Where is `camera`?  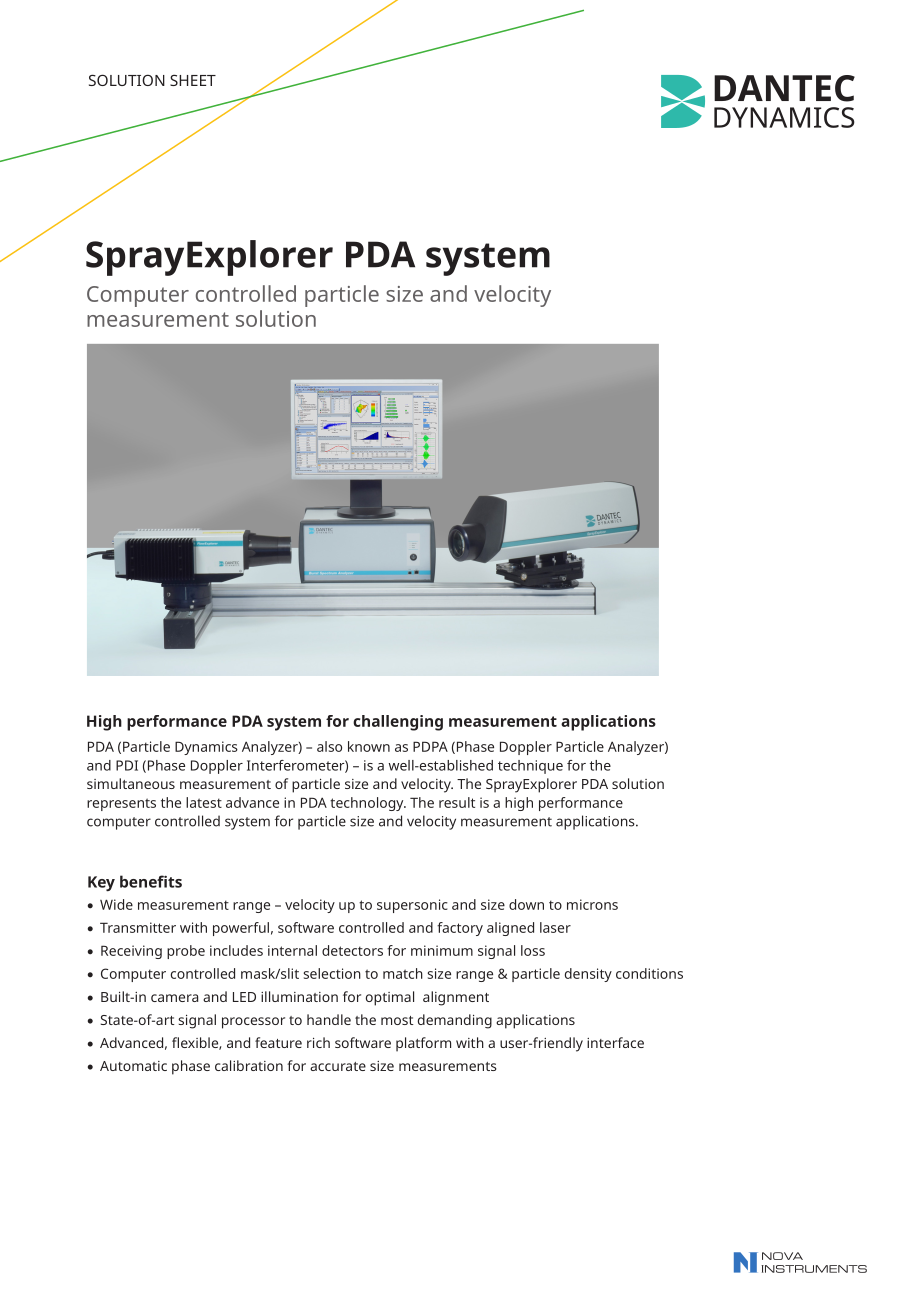
camera is located at coordinates (174, 998).
